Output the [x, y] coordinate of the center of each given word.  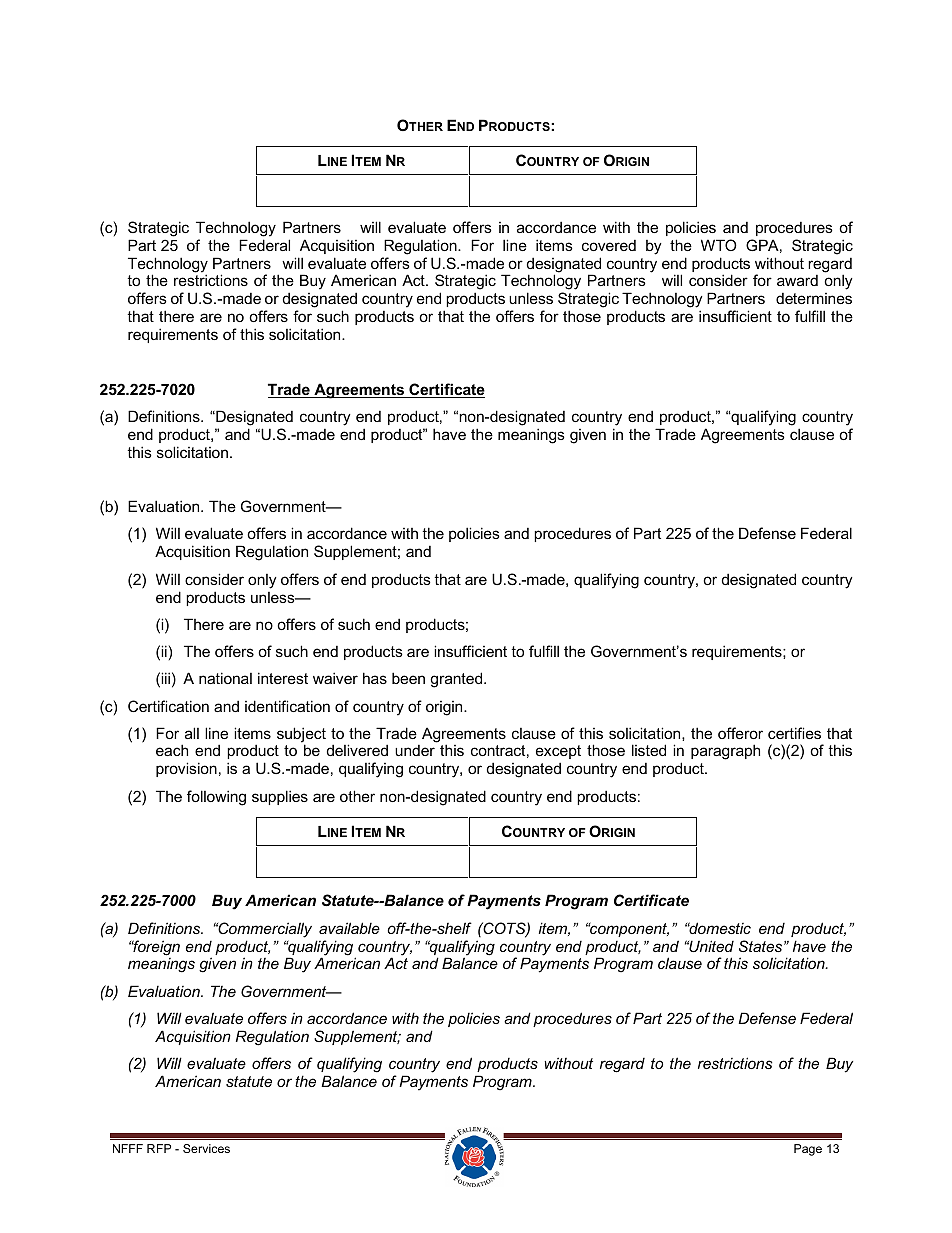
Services [206, 1148]
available [349, 928]
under [415, 750]
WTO [719, 245]
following [216, 798]
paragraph [725, 752]
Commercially [264, 930]
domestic [719, 928]
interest [283, 678]
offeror [740, 733]
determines [814, 298]
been [408, 678]
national [225, 678]
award [797, 280]
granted [457, 680]
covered [609, 245]
